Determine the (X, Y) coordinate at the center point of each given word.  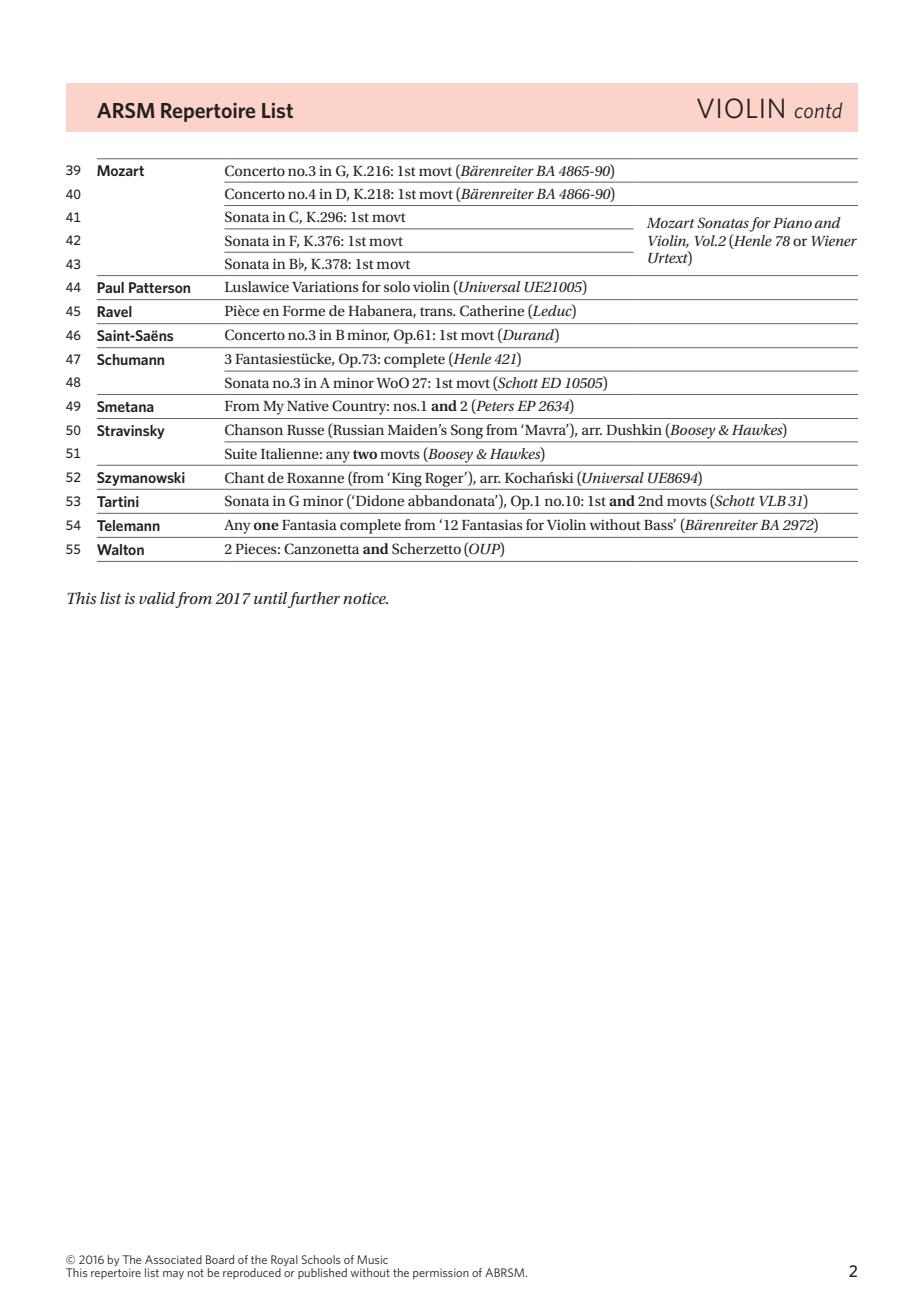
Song (467, 431)
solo (397, 286)
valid (157, 599)
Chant (245, 478)
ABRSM (506, 1272)
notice (365, 598)
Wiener (834, 241)
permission (441, 1273)
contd (818, 110)
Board (220, 1259)
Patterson (159, 287)
